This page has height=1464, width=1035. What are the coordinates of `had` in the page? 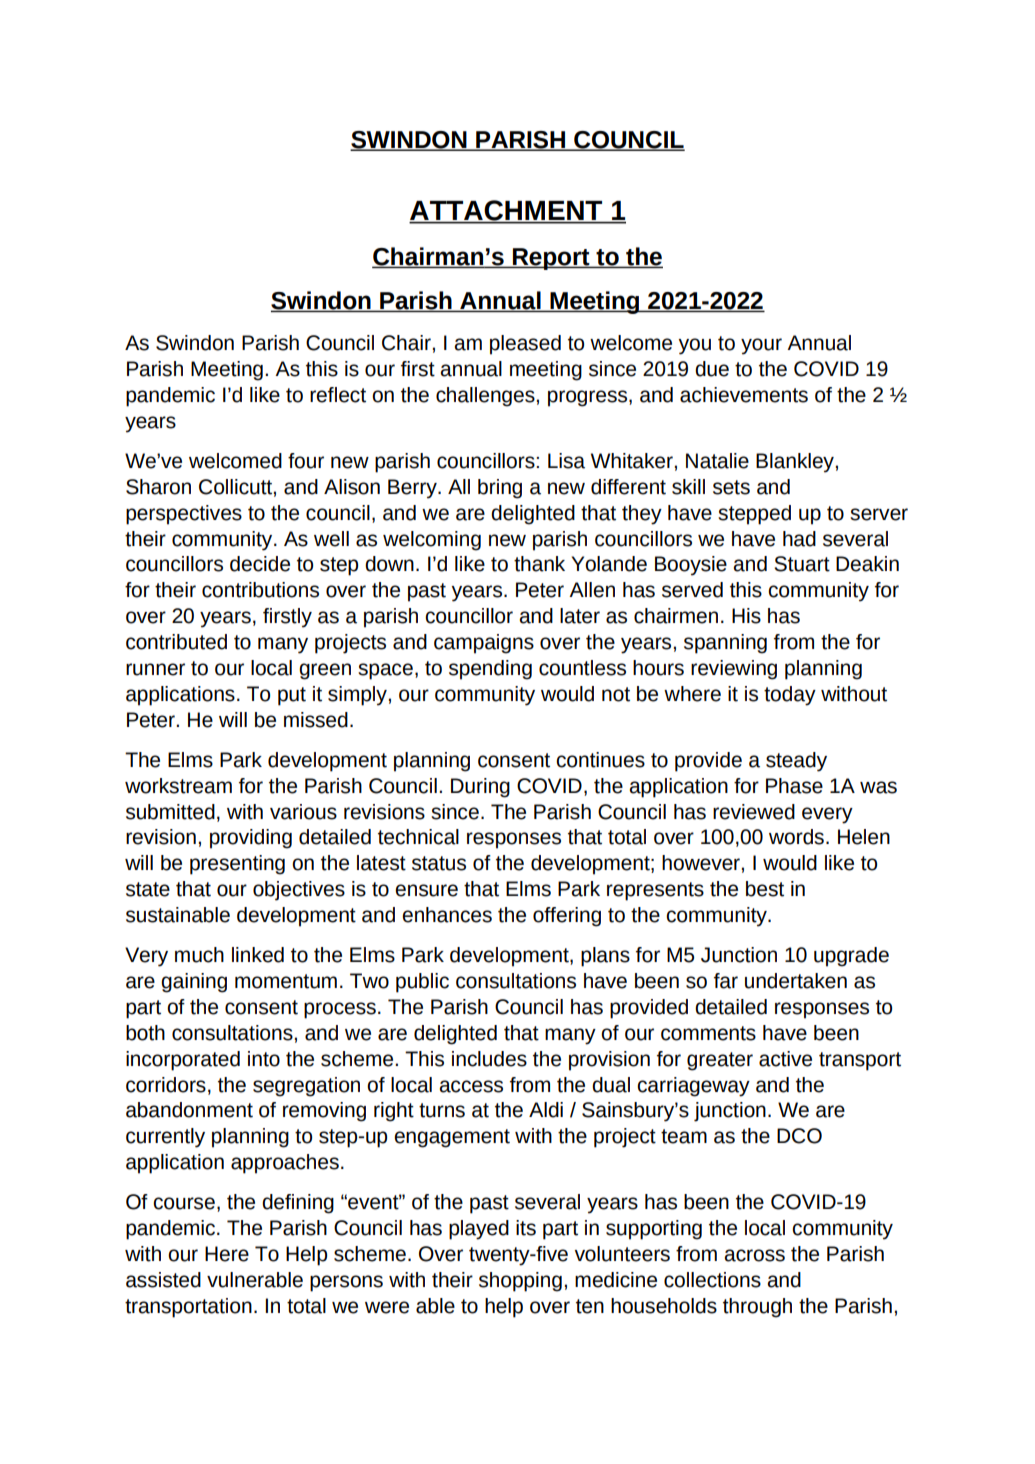 It's located at (799, 539).
